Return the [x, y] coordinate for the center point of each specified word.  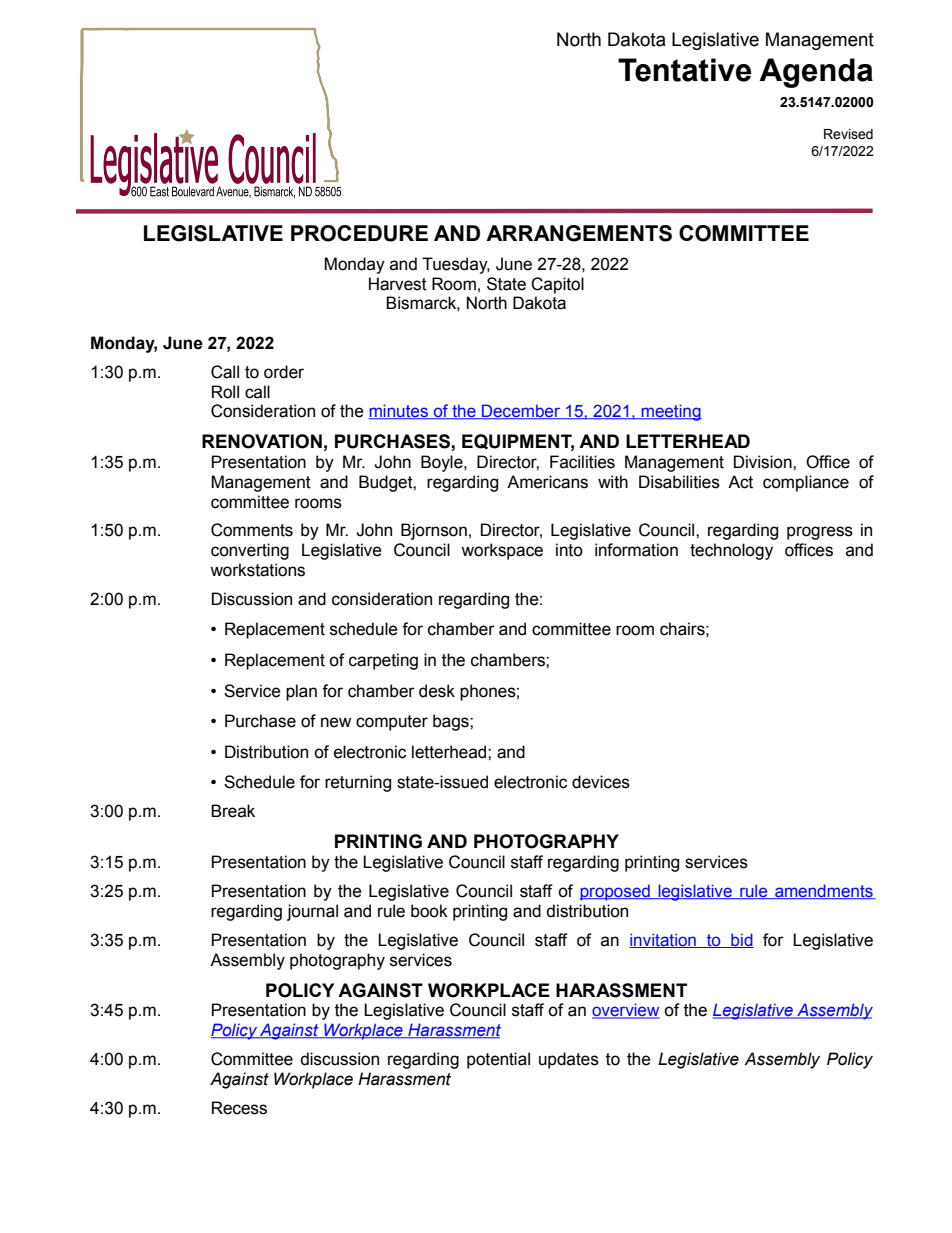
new [336, 722]
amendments [824, 891]
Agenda [816, 73]
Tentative [684, 70]
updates [569, 1060]
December [521, 411]
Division [764, 462]
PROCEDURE [359, 233]
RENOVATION [262, 441]
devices [601, 782]
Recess [239, 1108]
